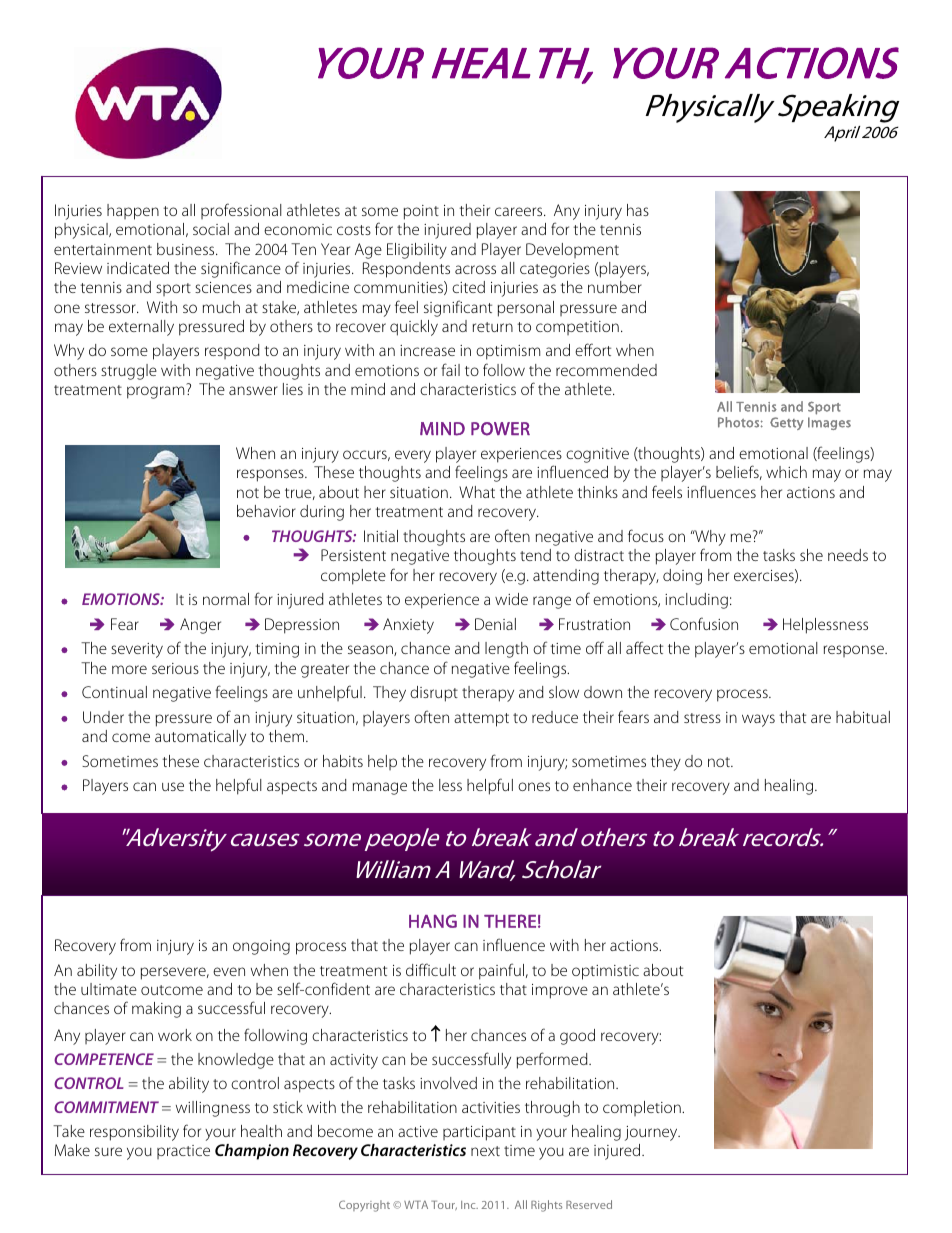  What do you see at coordinates (704, 623) in the page?
I see `Confusion` at bounding box center [704, 623].
